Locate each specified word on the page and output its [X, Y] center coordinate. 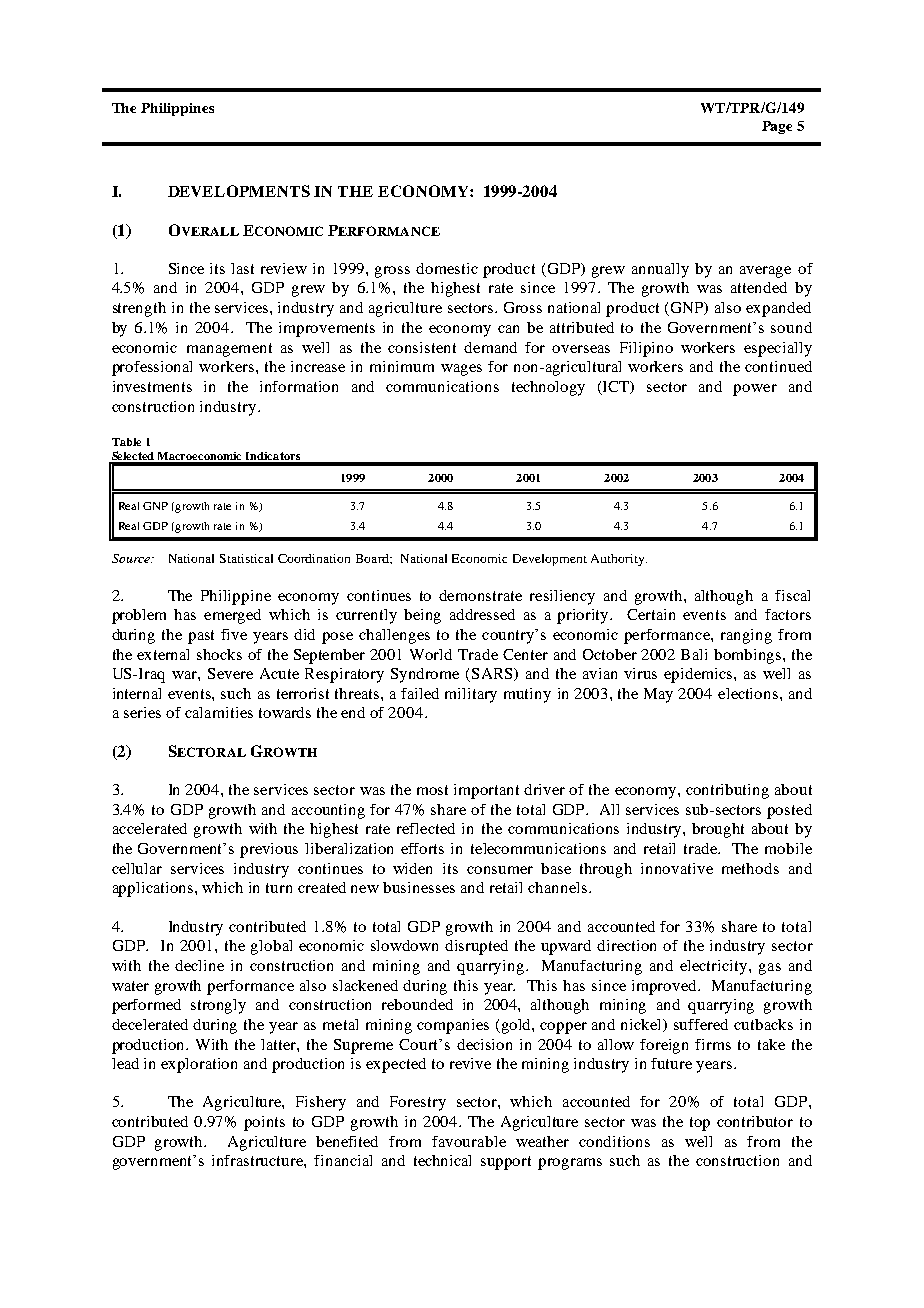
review [284, 268]
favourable [469, 1141]
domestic [447, 268]
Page [777, 127]
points [264, 1123]
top [700, 1124]
